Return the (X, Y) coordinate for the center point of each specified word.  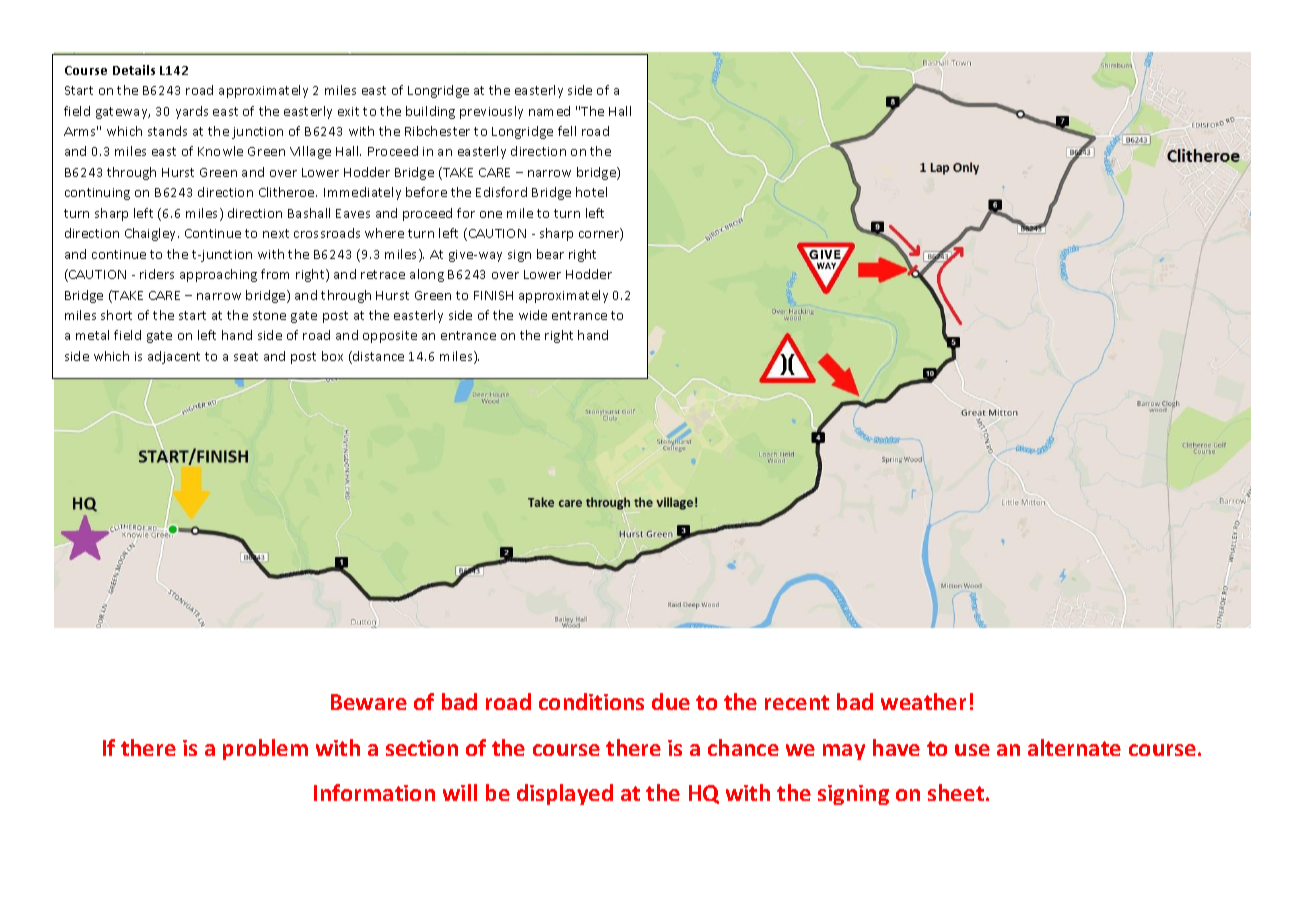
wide (533, 315)
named (549, 111)
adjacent (174, 357)
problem (265, 749)
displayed (565, 794)
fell (567, 131)
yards (192, 112)
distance (377, 357)
